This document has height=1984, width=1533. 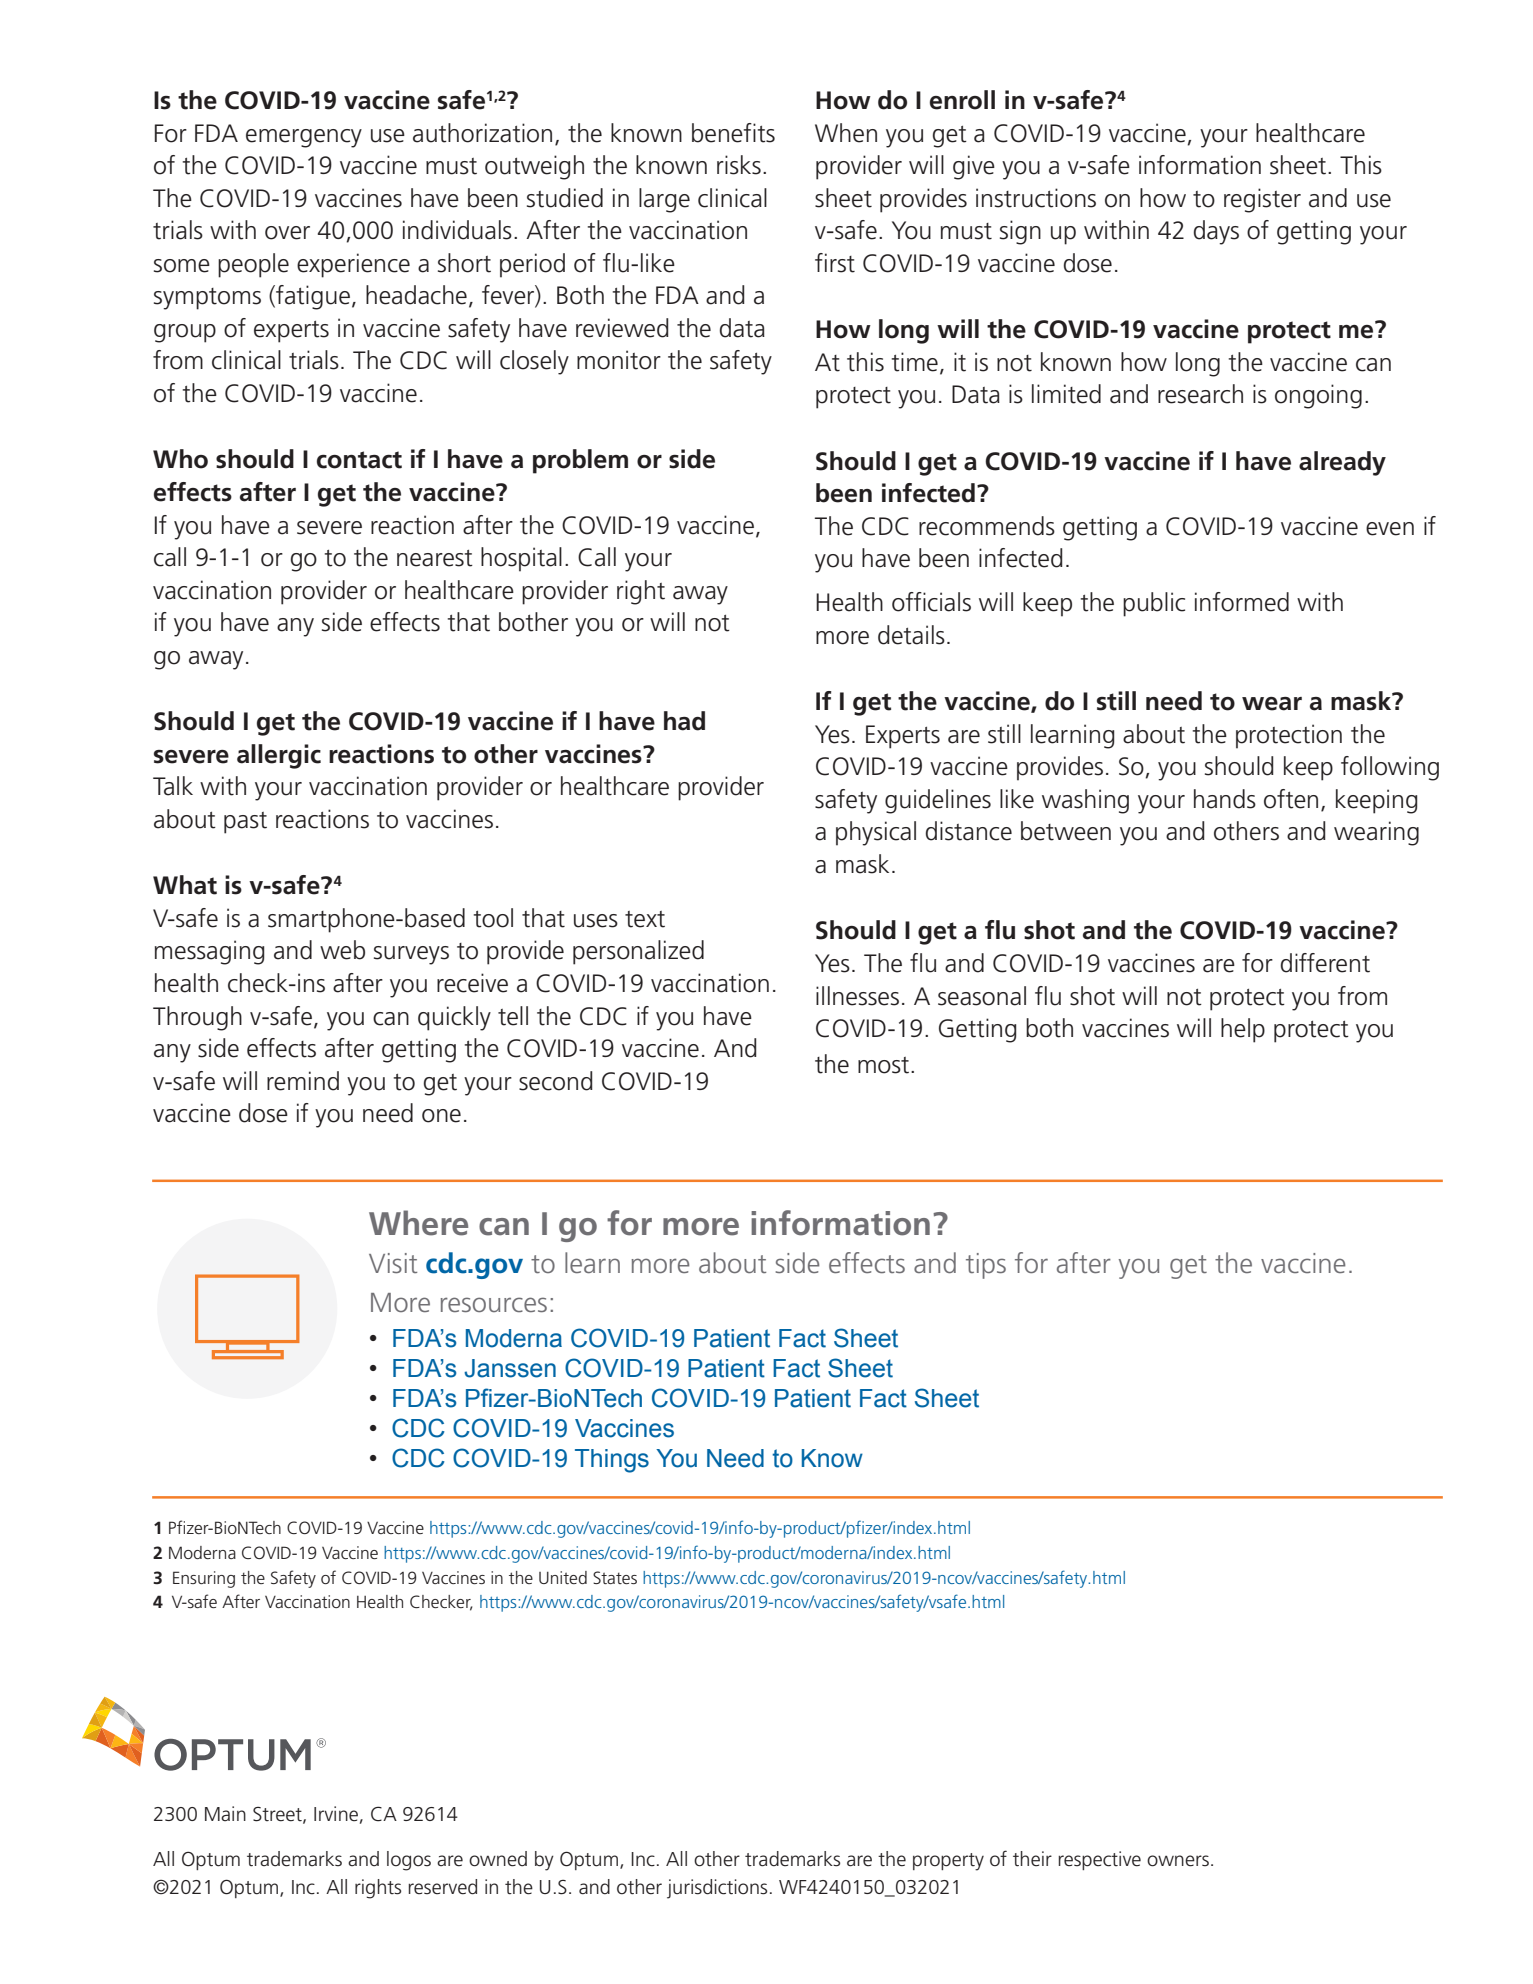 What do you see at coordinates (986, 1266) in the document?
I see `tips` at bounding box center [986, 1266].
